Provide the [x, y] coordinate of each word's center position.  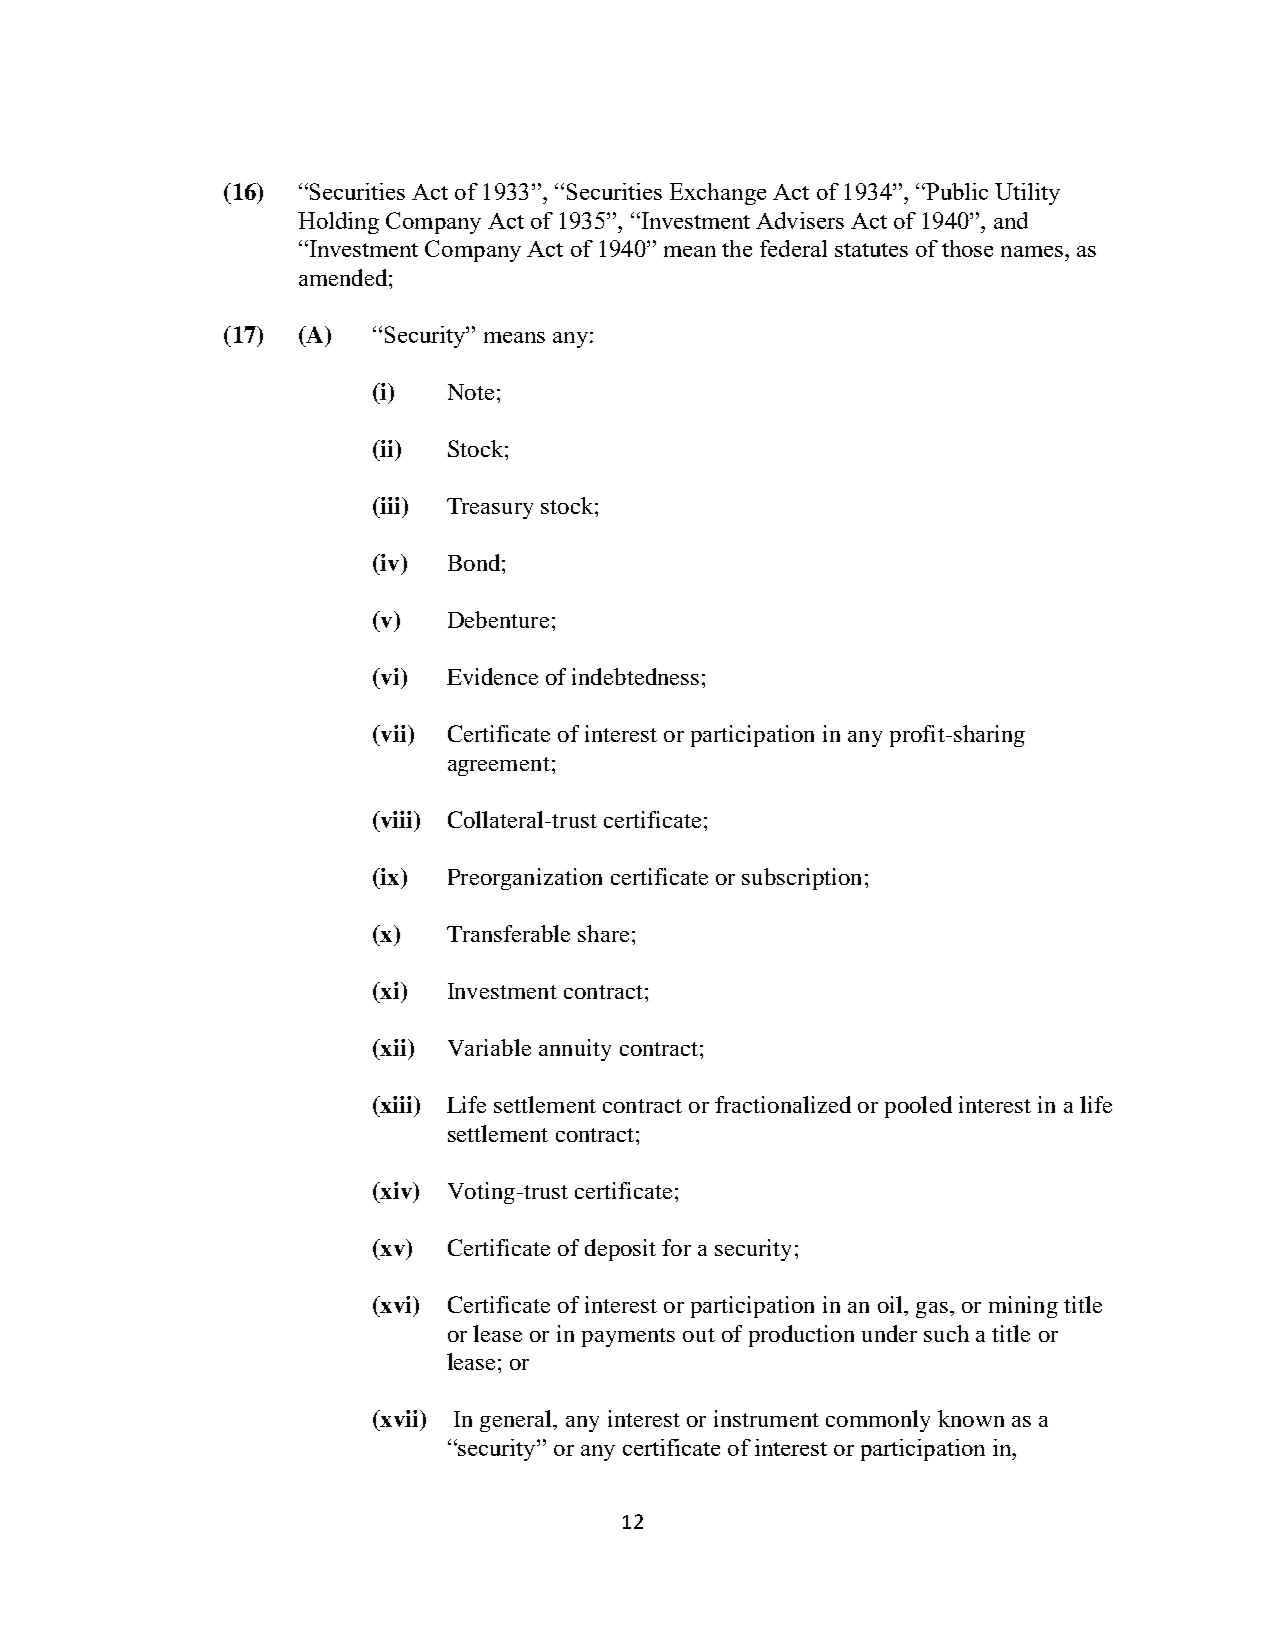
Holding [338, 223]
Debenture [498, 619]
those [967, 248]
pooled [918, 1107]
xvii [399, 1418]
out [699, 1335]
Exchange [718, 194]
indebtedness [635, 676]
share [603, 933]
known [971, 1418]
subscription [801, 879]
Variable [489, 1047]
